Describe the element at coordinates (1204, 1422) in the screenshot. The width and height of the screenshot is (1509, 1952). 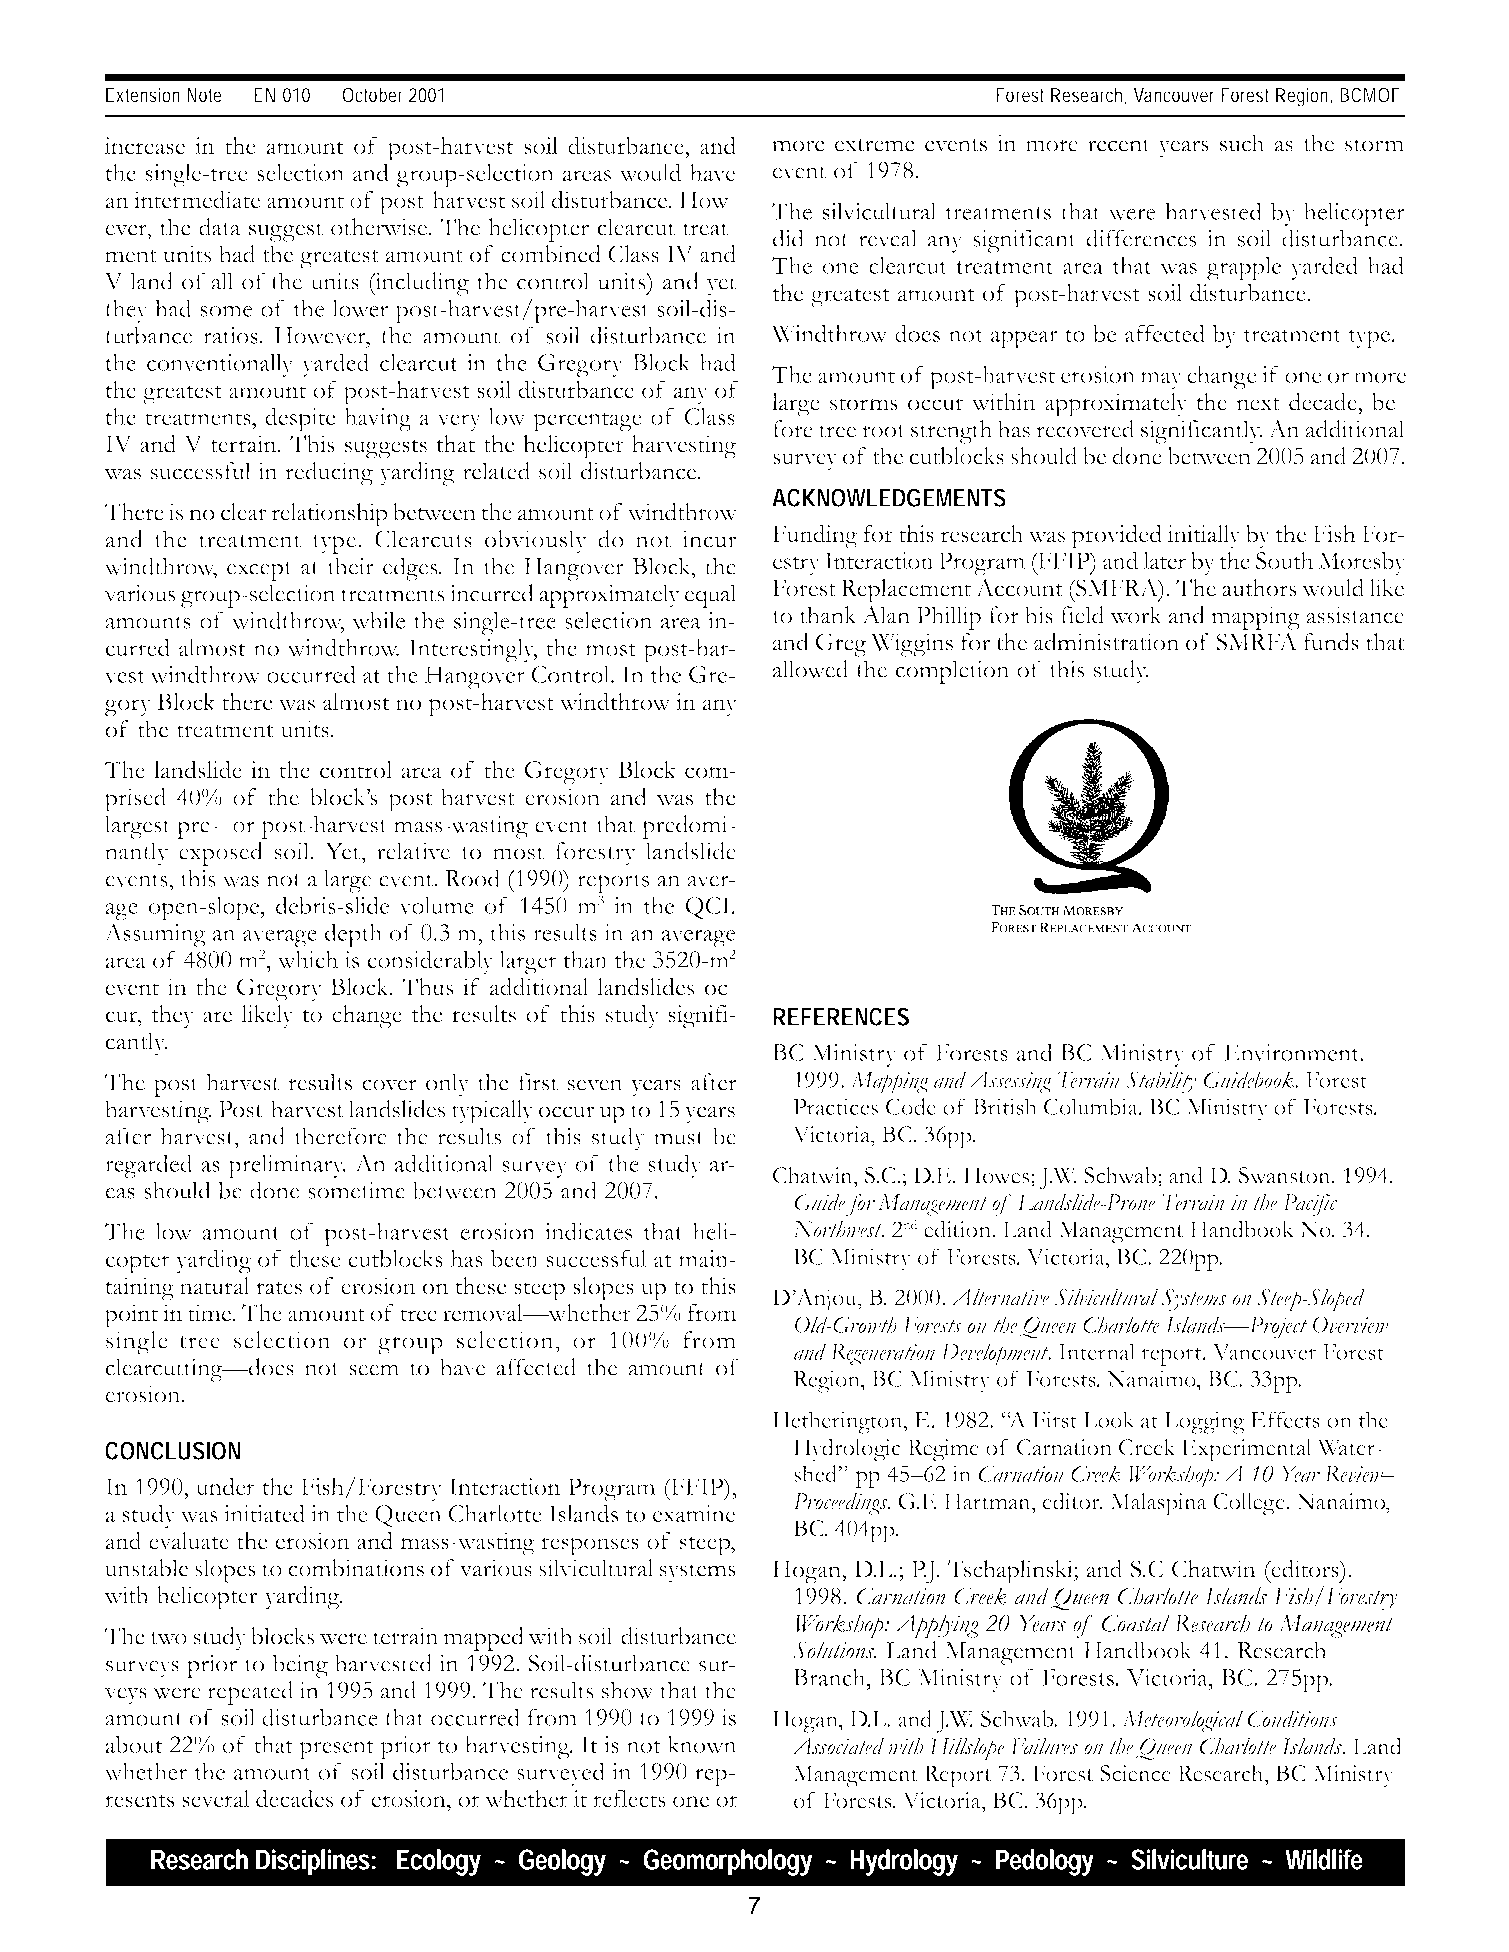
I see `Logging` at that location.
